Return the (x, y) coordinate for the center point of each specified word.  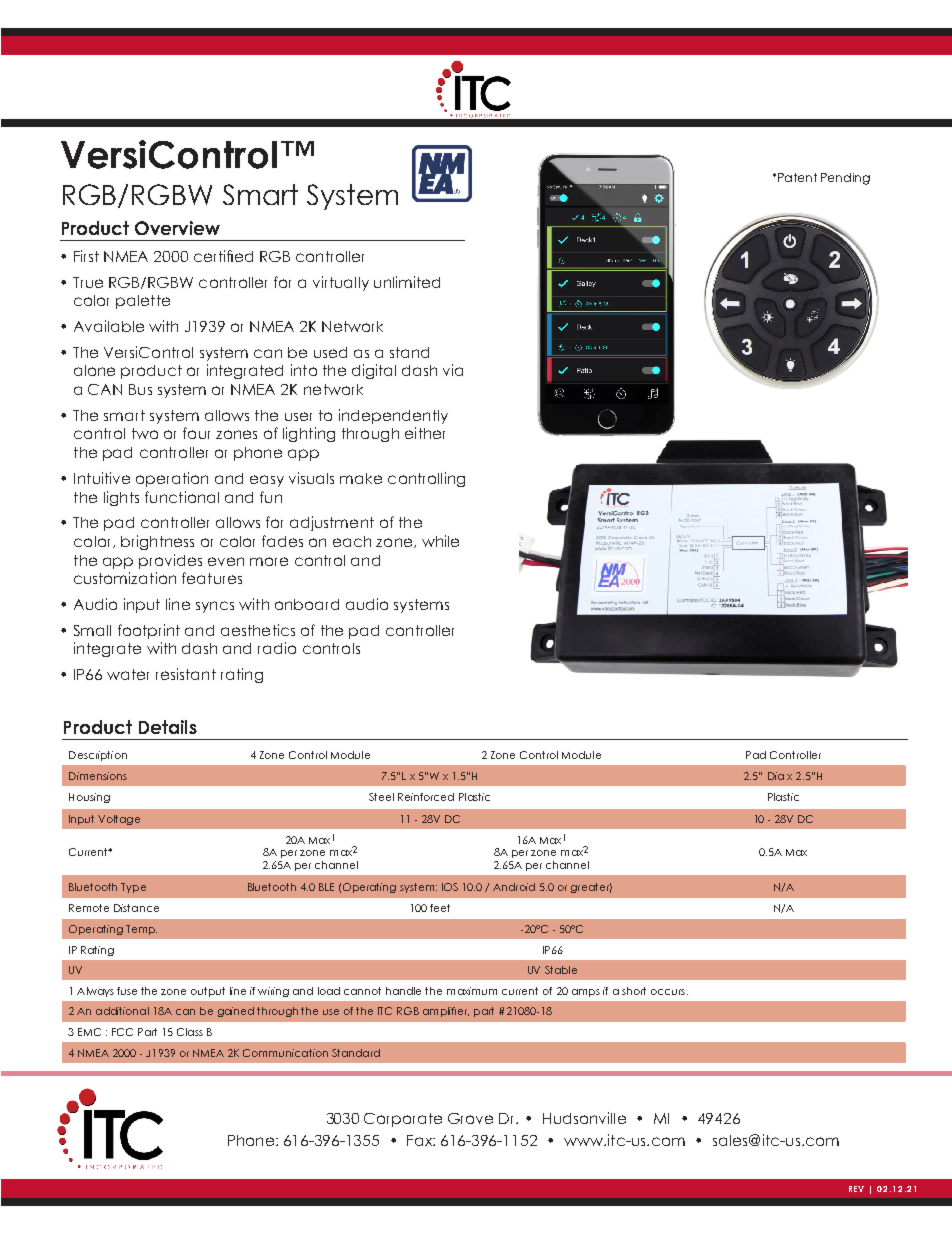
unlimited (407, 282)
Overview (177, 228)
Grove (470, 1118)
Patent (796, 177)
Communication (285, 1053)
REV (856, 1189)
